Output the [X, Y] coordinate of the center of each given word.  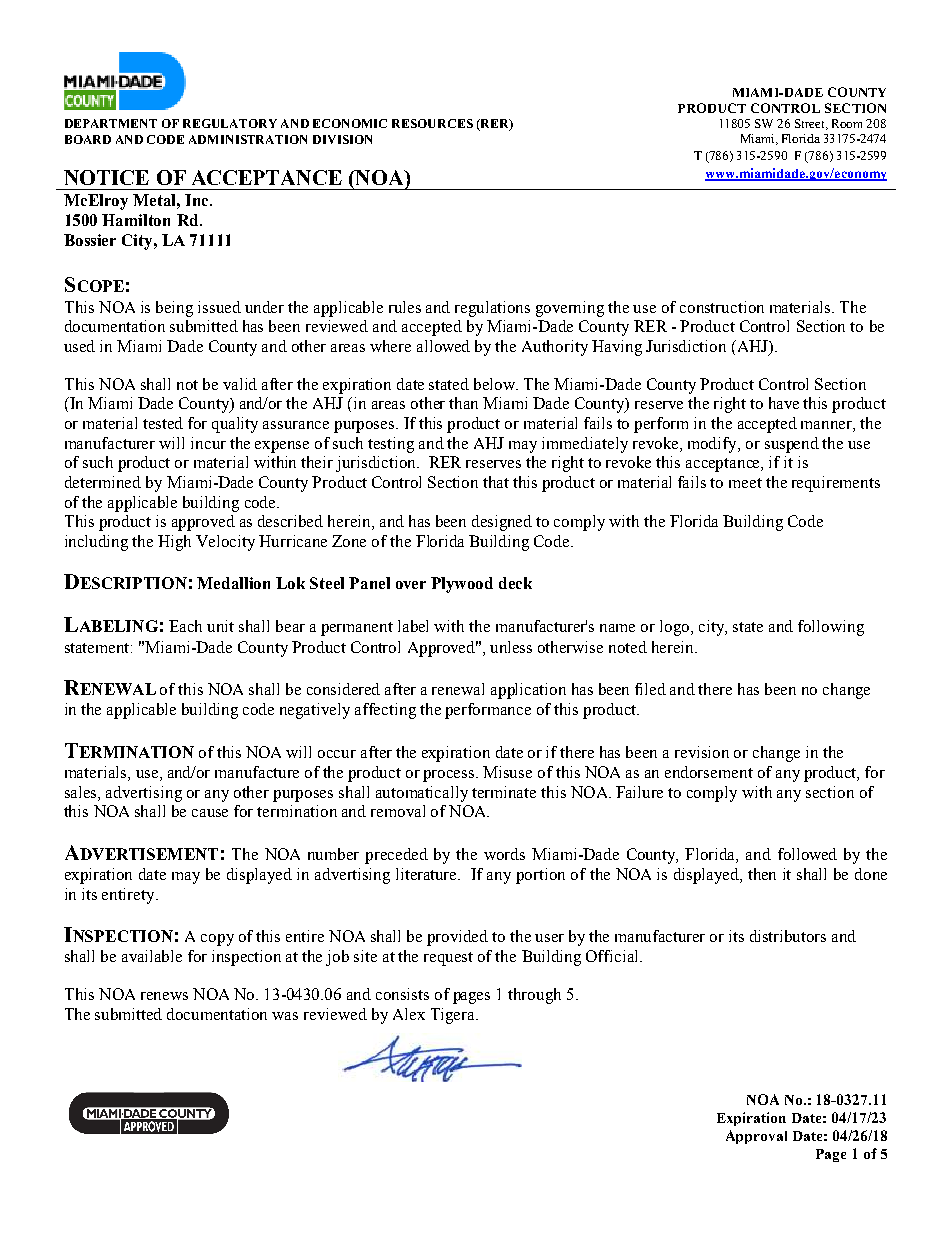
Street [811, 124]
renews [164, 996]
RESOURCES [432, 123]
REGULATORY [230, 123]
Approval [756, 1137]
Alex [409, 1014]
